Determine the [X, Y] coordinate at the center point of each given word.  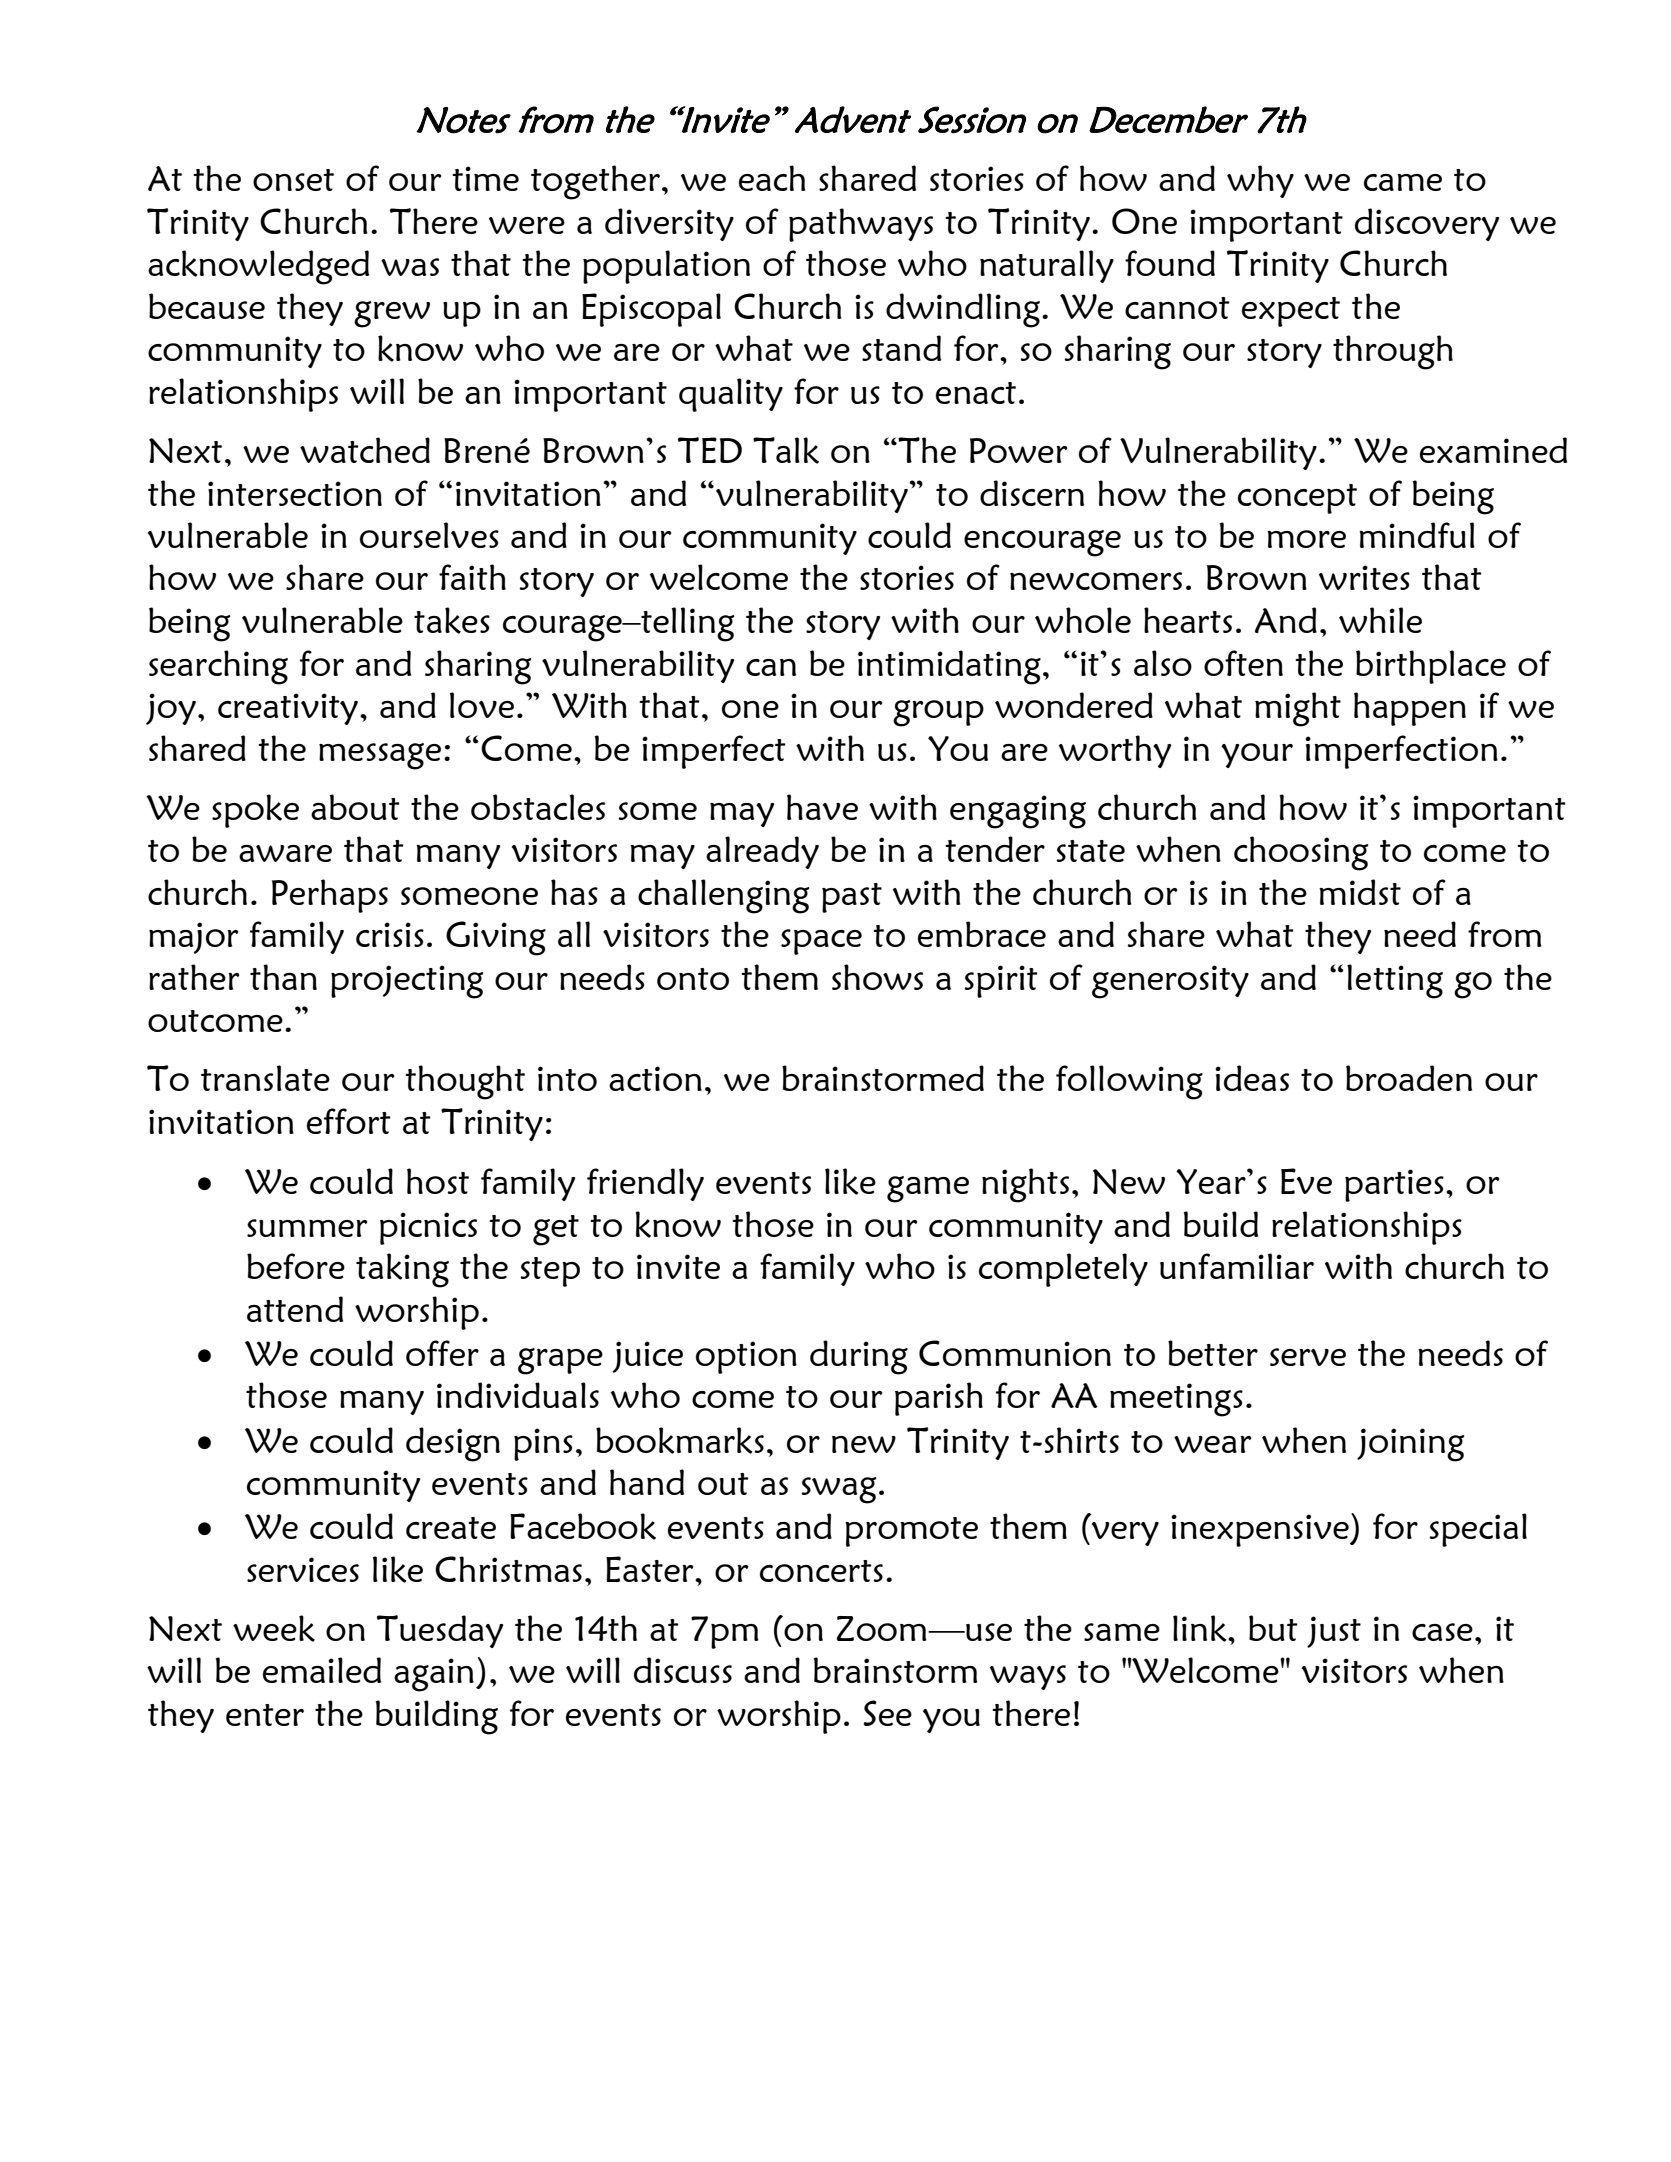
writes [1364, 577]
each [772, 178]
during [859, 1357]
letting [1395, 981]
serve [1308, 1357]
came [1403, 182]
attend [295, 1309]
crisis [390, 934]
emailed [322, 1670]
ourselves [429, 535]
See [888, 1713]
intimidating [949, 667]
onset [293, 180]
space [821, 942]
